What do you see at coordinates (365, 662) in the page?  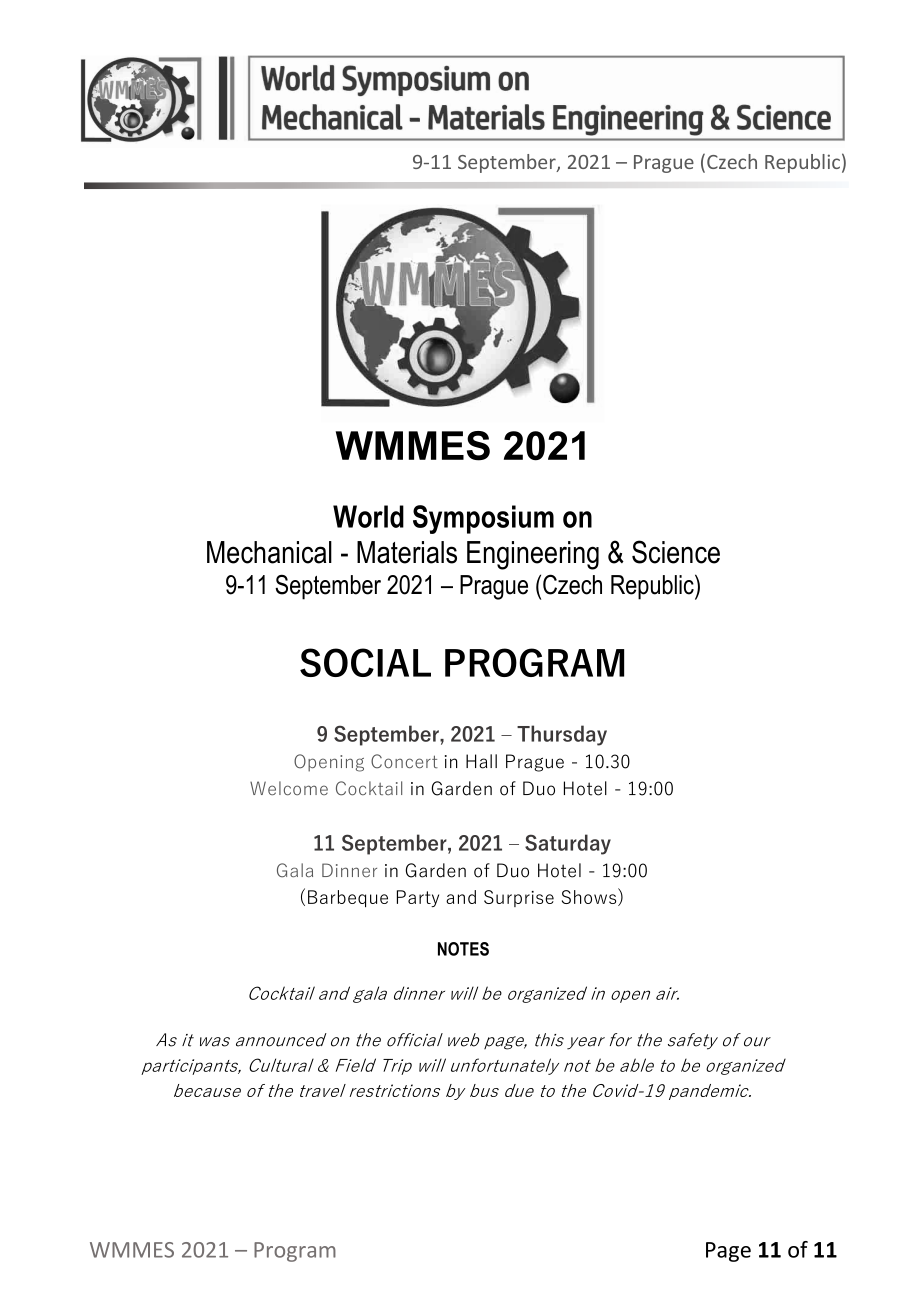 I see `SOCIAL` at bounding box center [365, 662].
